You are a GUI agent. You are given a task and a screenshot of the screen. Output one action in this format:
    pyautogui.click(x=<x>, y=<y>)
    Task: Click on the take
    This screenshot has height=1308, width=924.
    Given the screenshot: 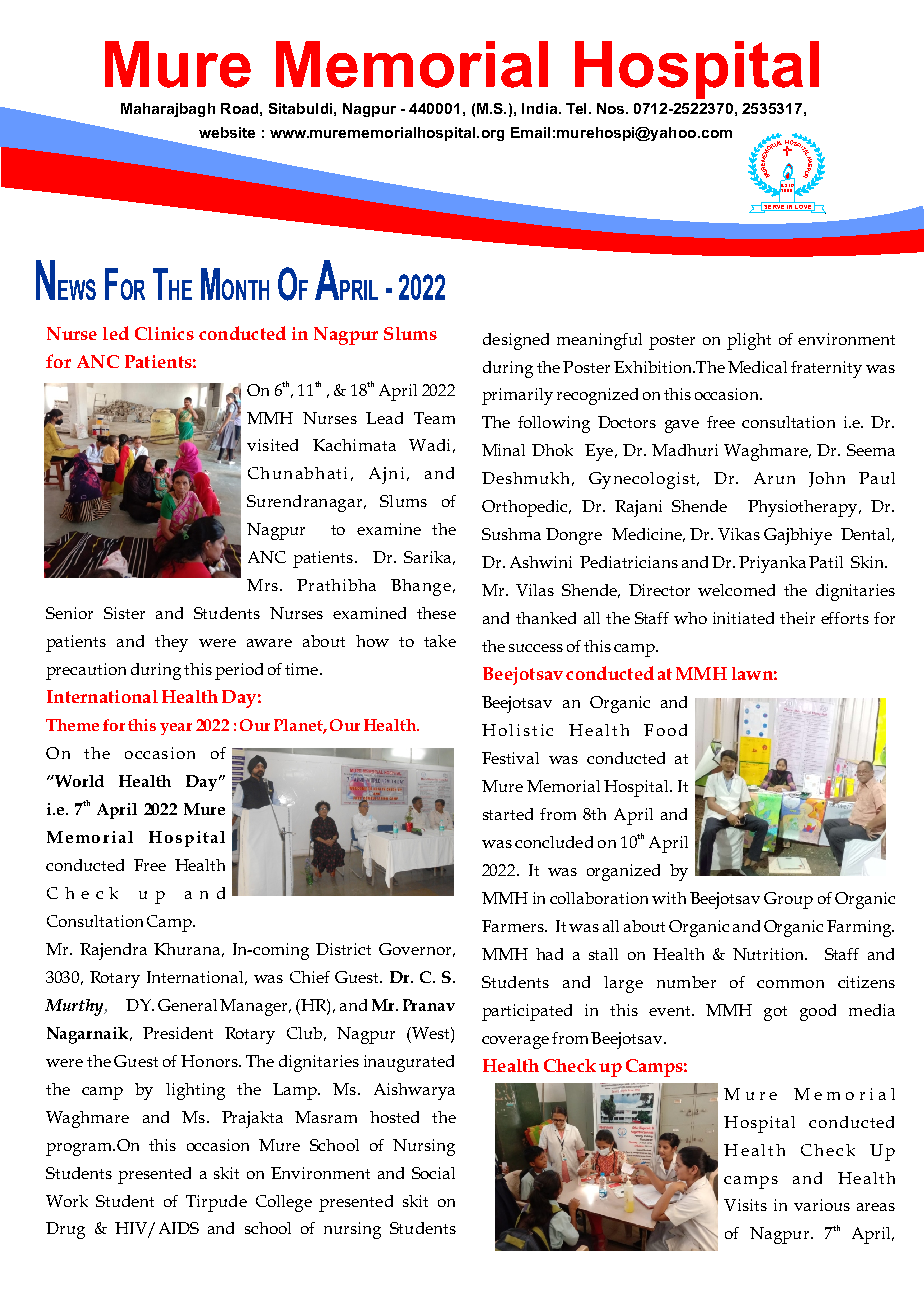 What is the action you would take?
    pyautogui.click(x=440, y=641)
